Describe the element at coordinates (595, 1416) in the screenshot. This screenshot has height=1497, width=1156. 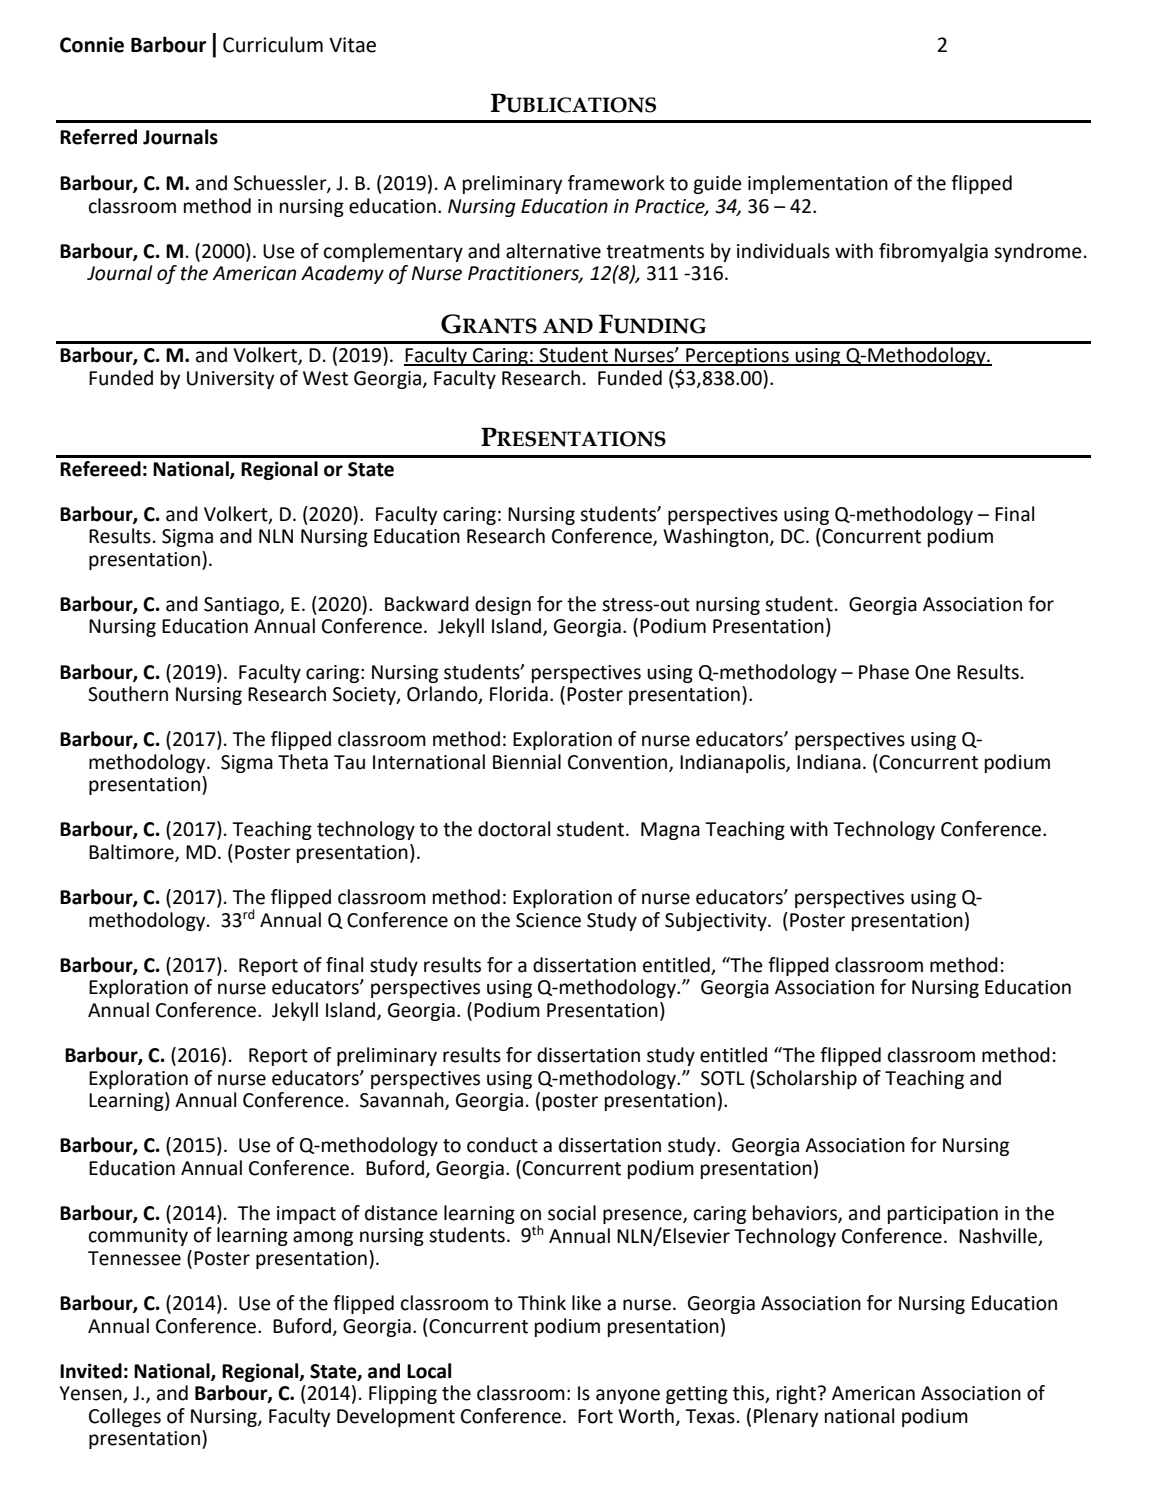
I see `Fort` at that location.
